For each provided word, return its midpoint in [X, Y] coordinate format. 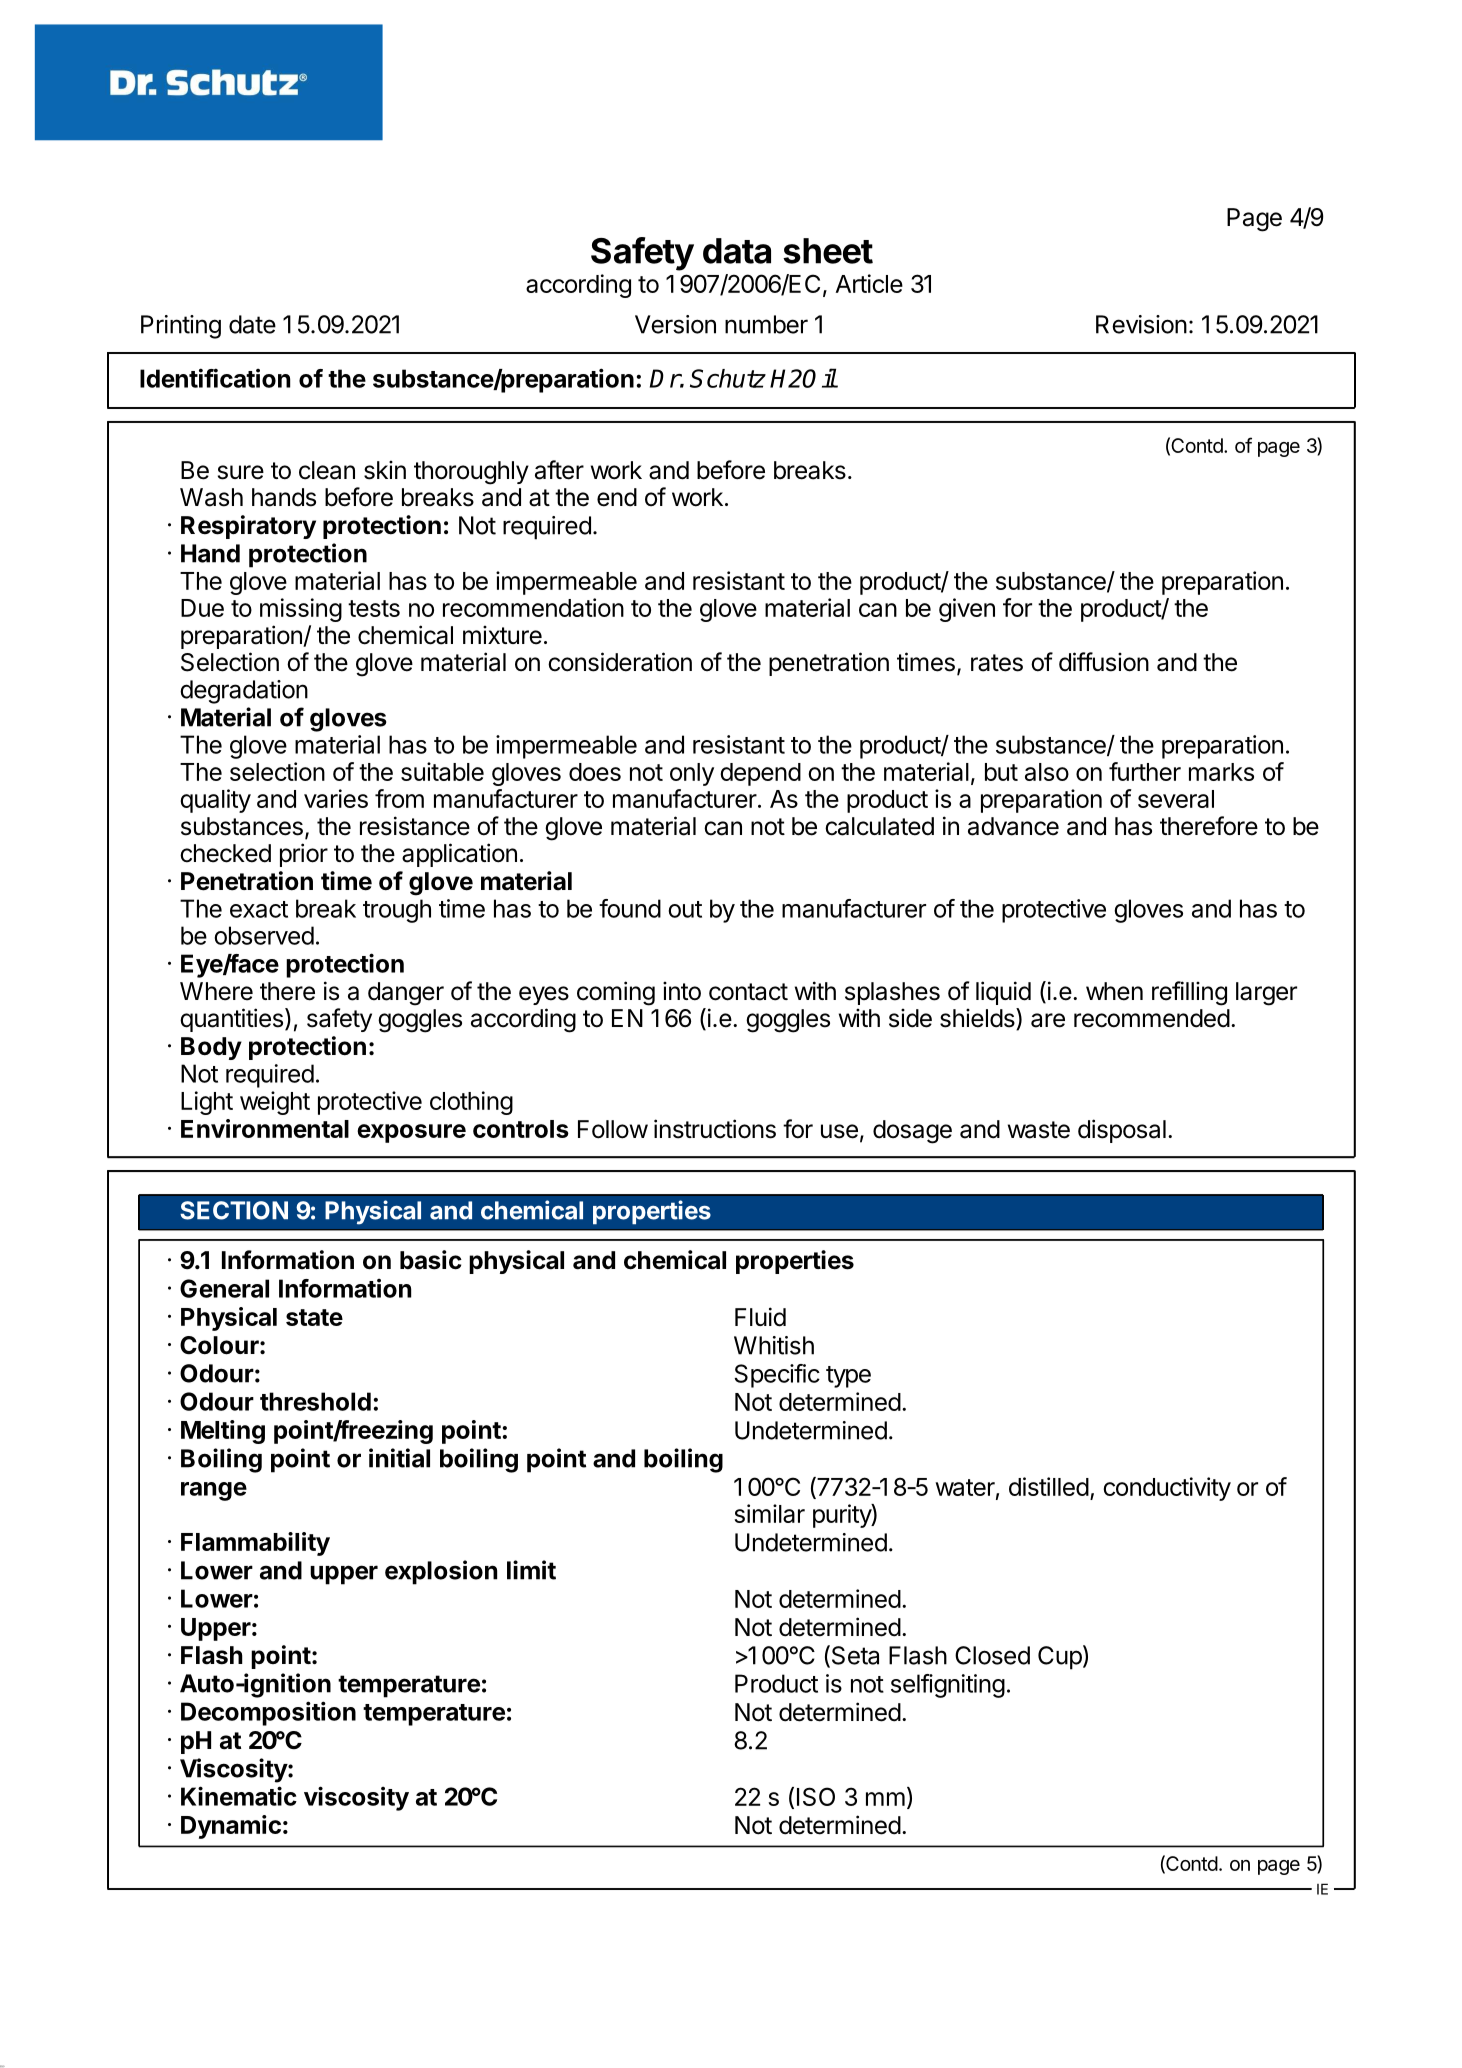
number [766, 324]
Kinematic [239, 1796]
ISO [816, 1796]
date [252, 324]
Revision [1141, 324]
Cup [1060, 1658]
